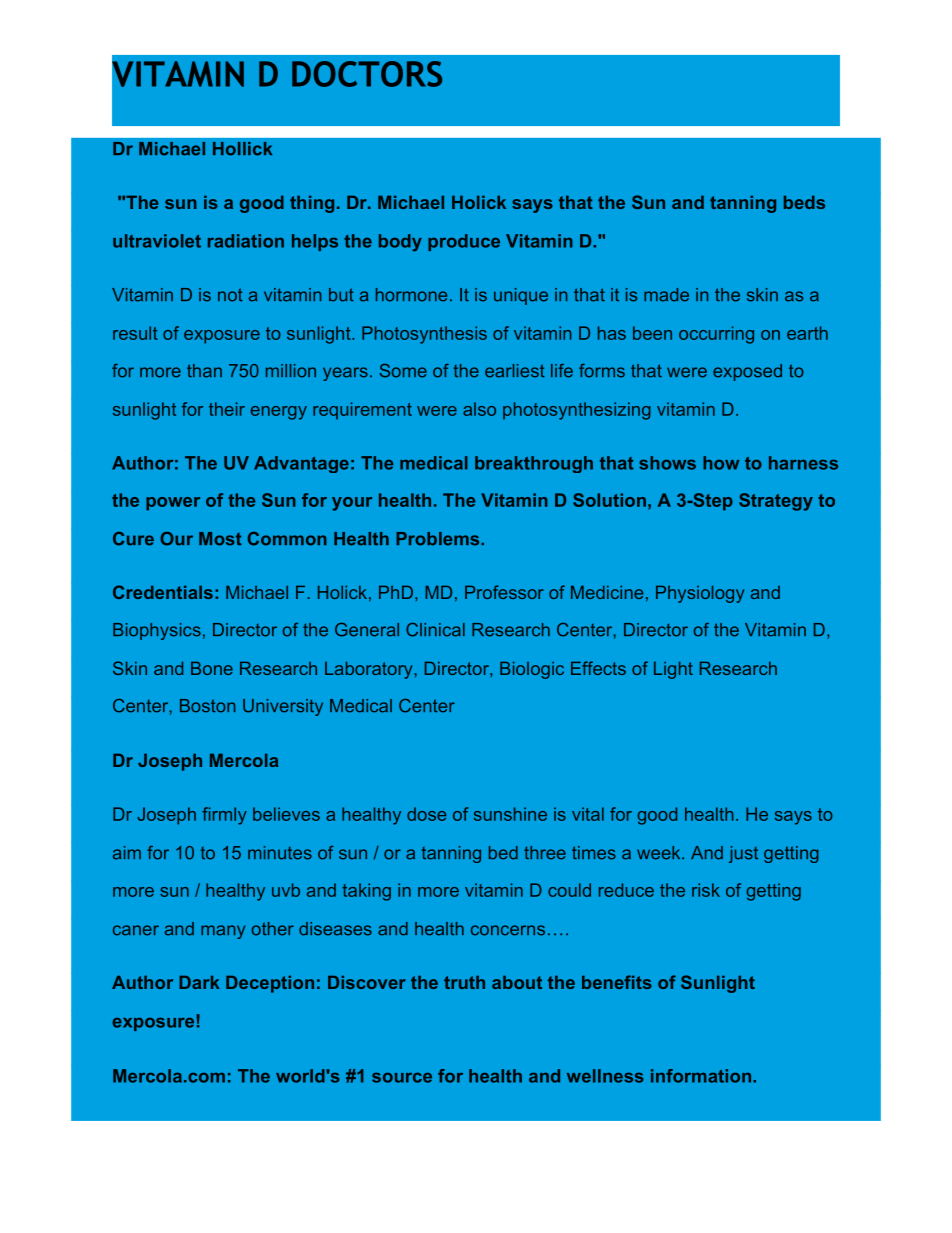  I want to click on just, so click(743, 854).
